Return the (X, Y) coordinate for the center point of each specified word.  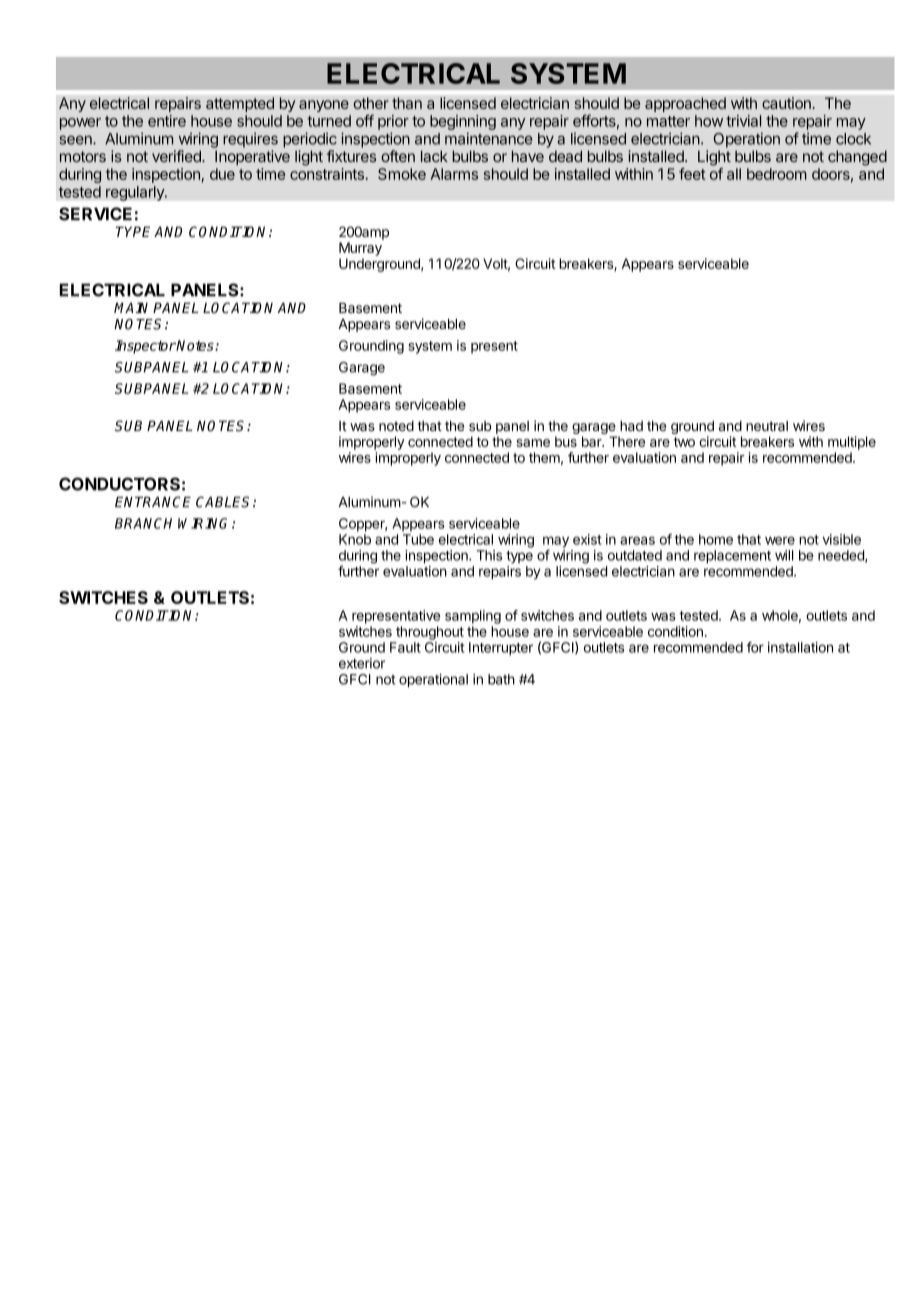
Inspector (145, 347)
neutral (767, 426)
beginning (463, 122)
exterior (362, 663)
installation (800, 647)
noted (396, 426)
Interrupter (501, 649)
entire (167, 121)
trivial (743, 121)
